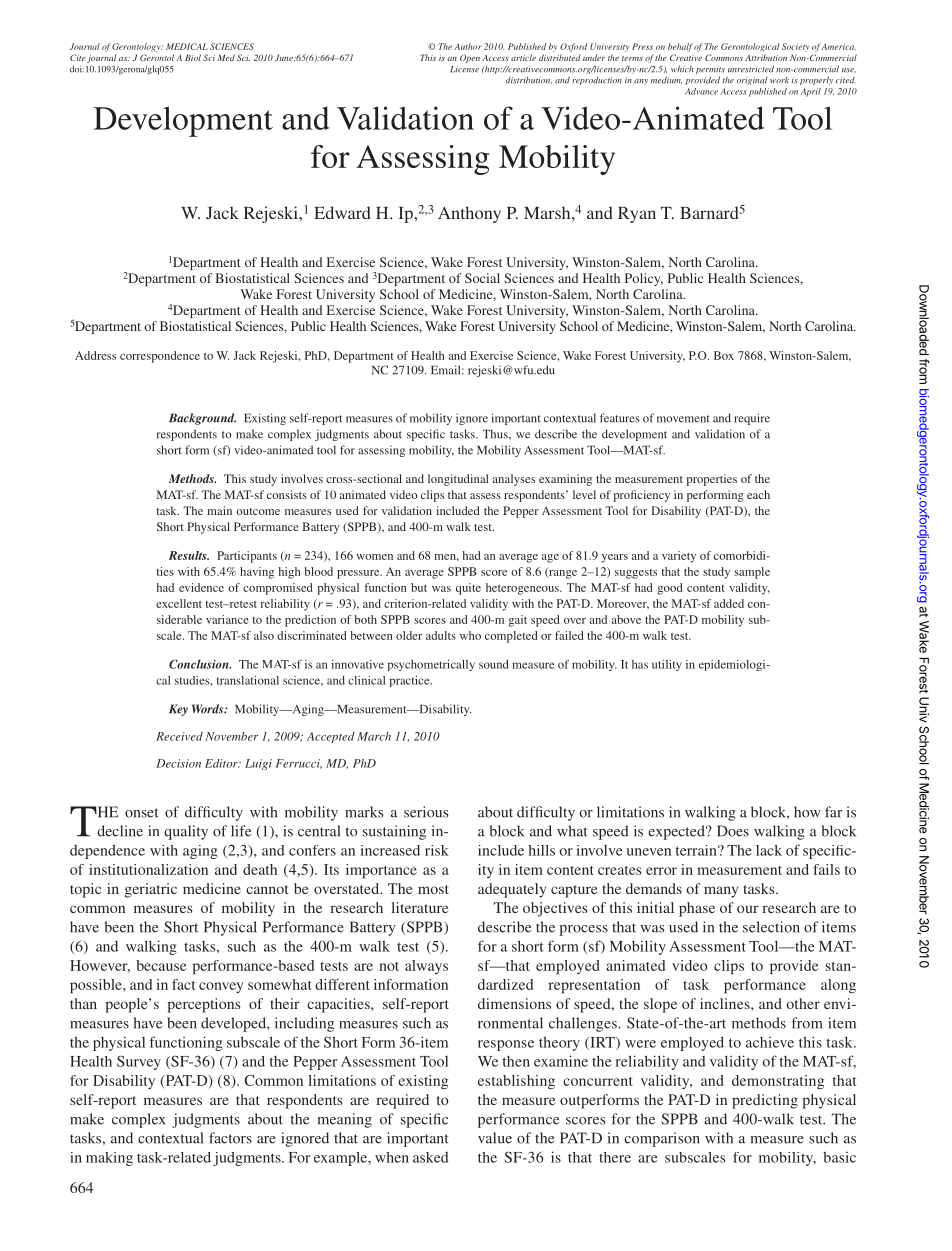 Image resolution: width=952 pixels, height=1251 pixels. What do you see at coordinates (752, 81) in the image?
I see `original` at bounding box center [752, 81].
